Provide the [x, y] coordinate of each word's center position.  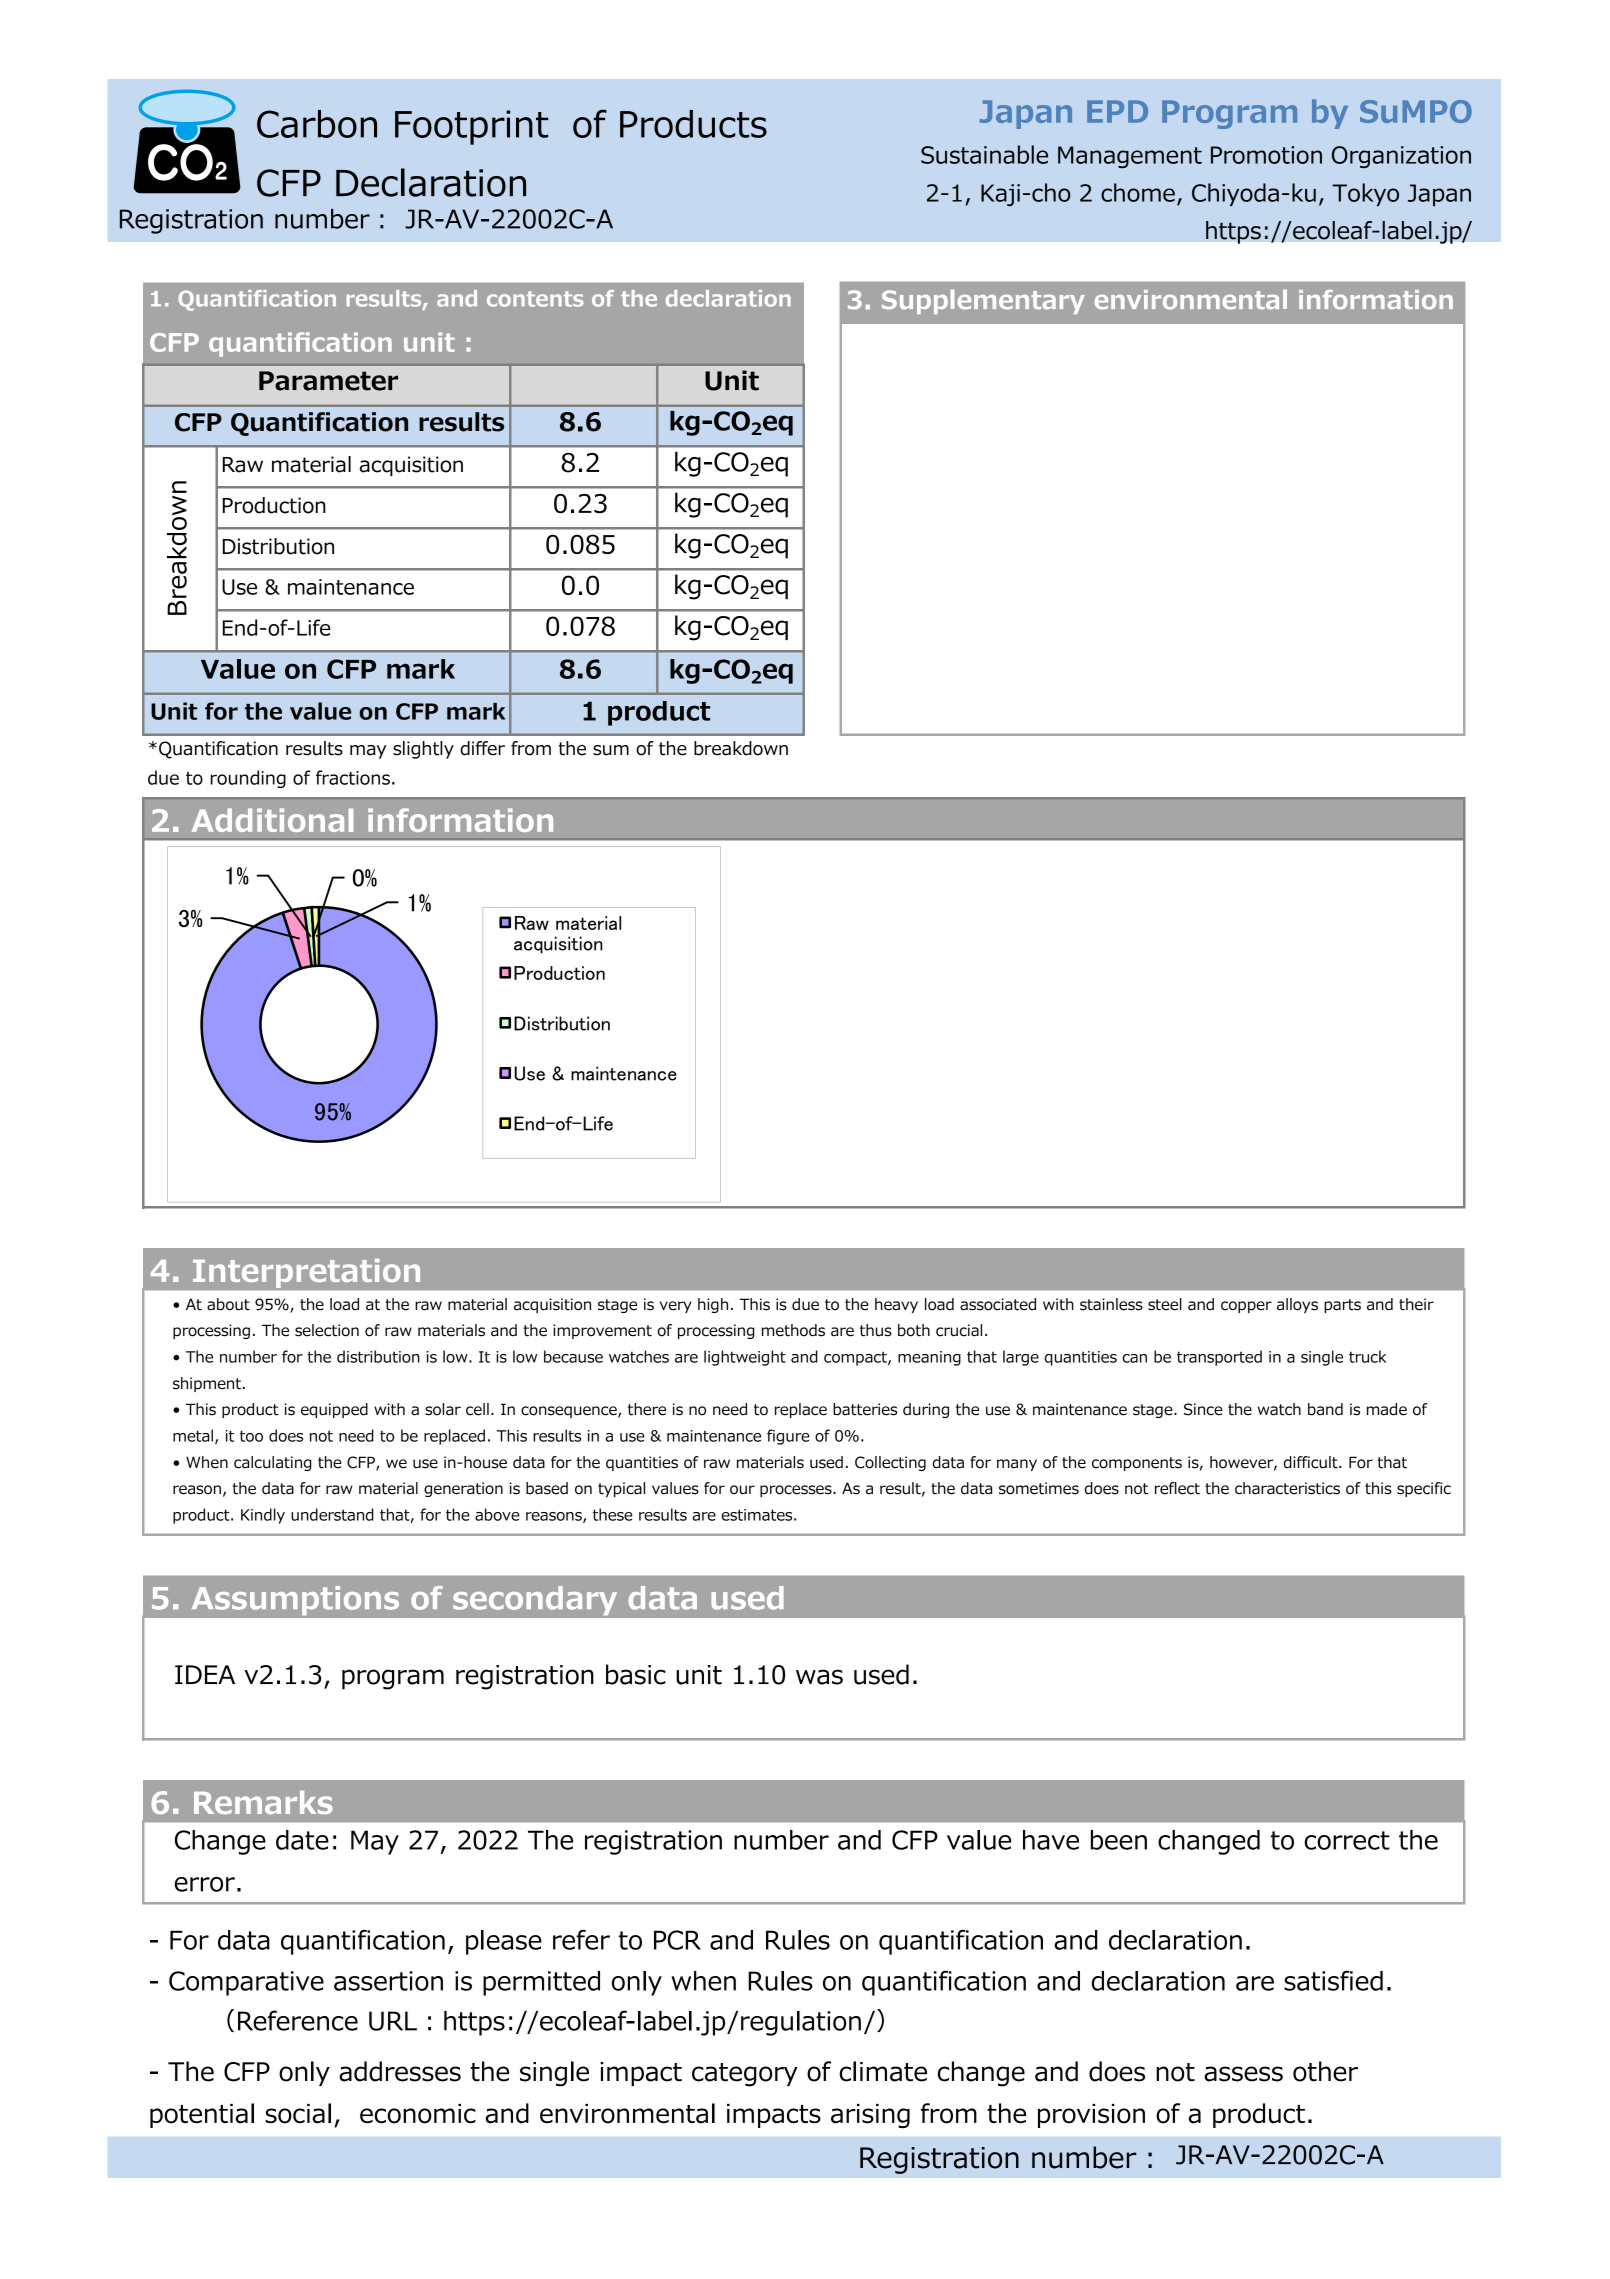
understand [332, 1514]
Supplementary [983, 302]
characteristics [1287, 1488]
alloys [1297, 1305]
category [745, 2075]
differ [482, 748]
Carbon [317, 124]
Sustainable [984, 154]
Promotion [1266, 155]
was [819, 1677]
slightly [423, 750]
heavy [896, 1305]
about [228, 1304]
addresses [400, 2071]
